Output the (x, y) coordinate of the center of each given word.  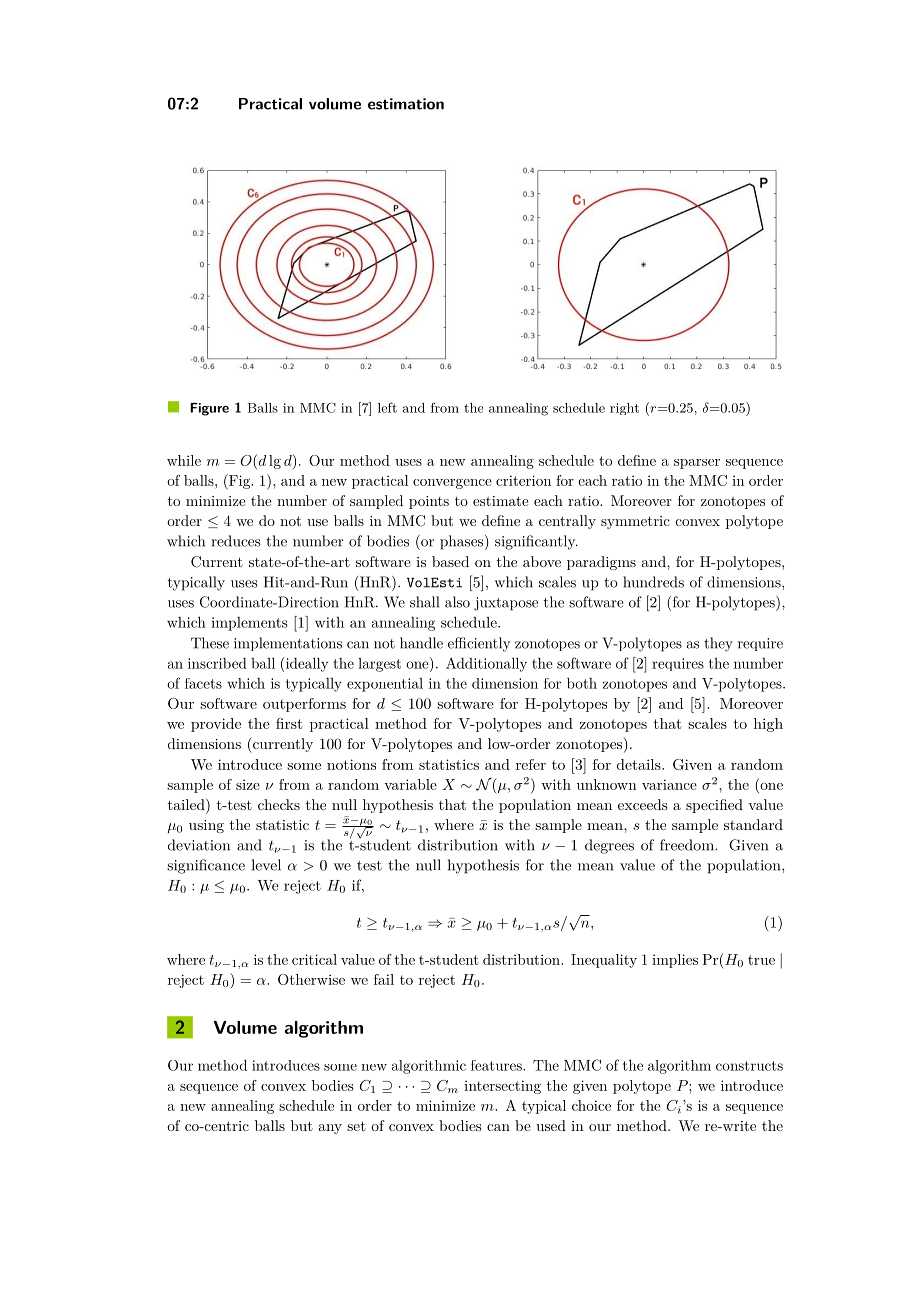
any (330, 1129)
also (457, 602)
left (387, 407)
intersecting (502, 1087)
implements (249, 624)
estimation (406, 104)
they (718, 644)
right (624, 409)
